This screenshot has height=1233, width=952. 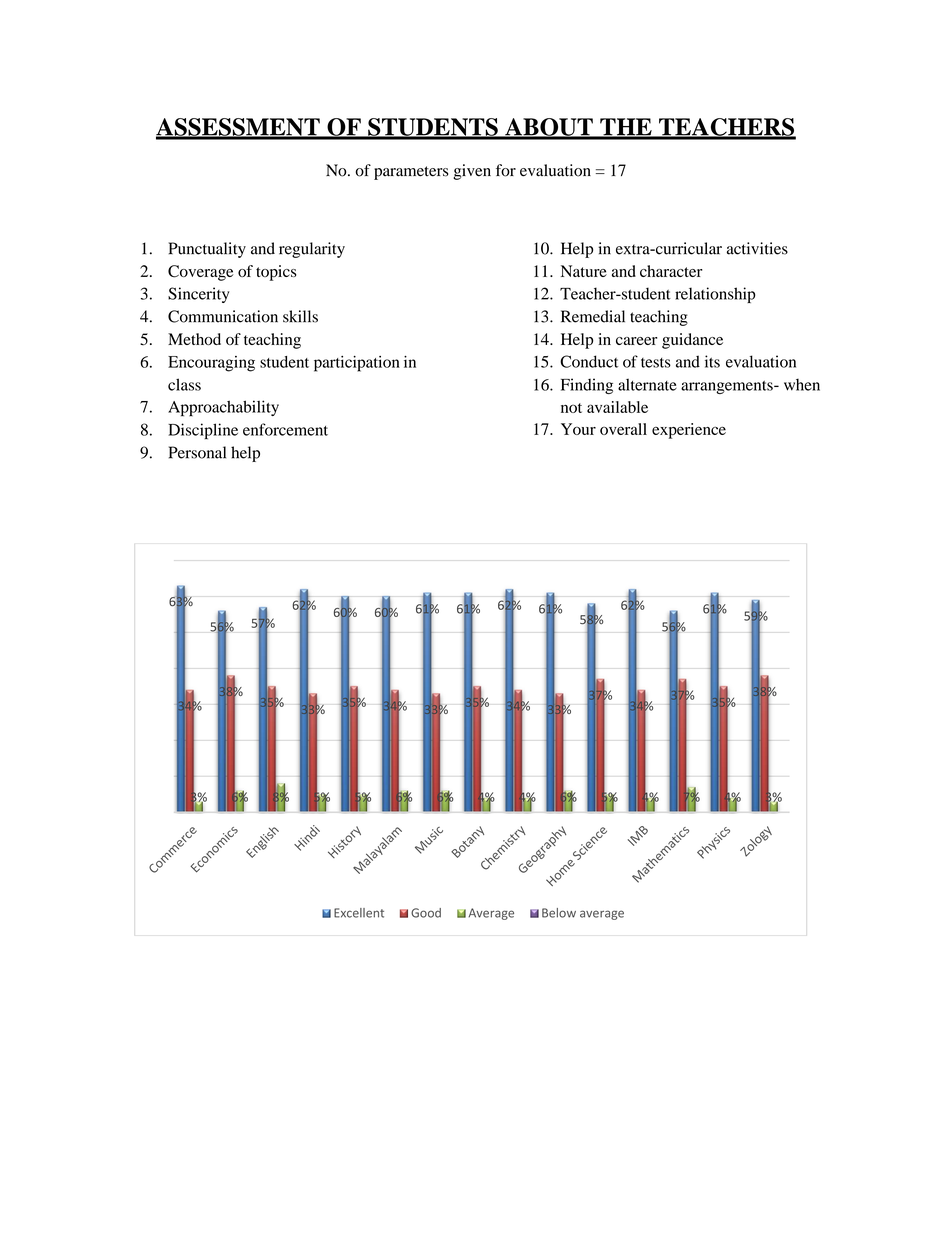 I want to click on Personal, so click(x=197, y=452).
